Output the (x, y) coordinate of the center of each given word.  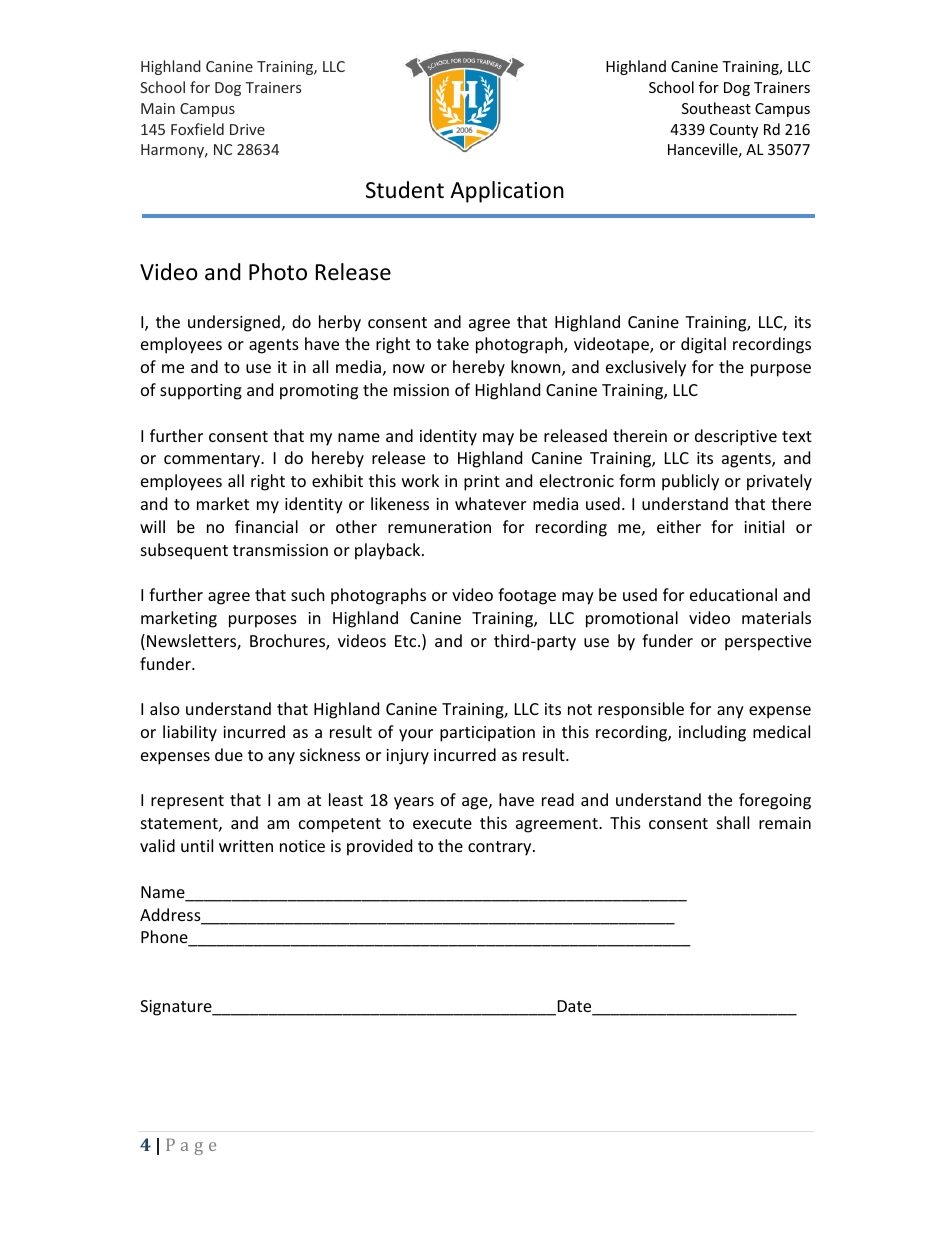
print (482, 483)
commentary (213, 460)
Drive (247, 129)
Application (507, 192)
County (734, 131)
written (246, 846)
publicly (690, 482)
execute (442, 823)
